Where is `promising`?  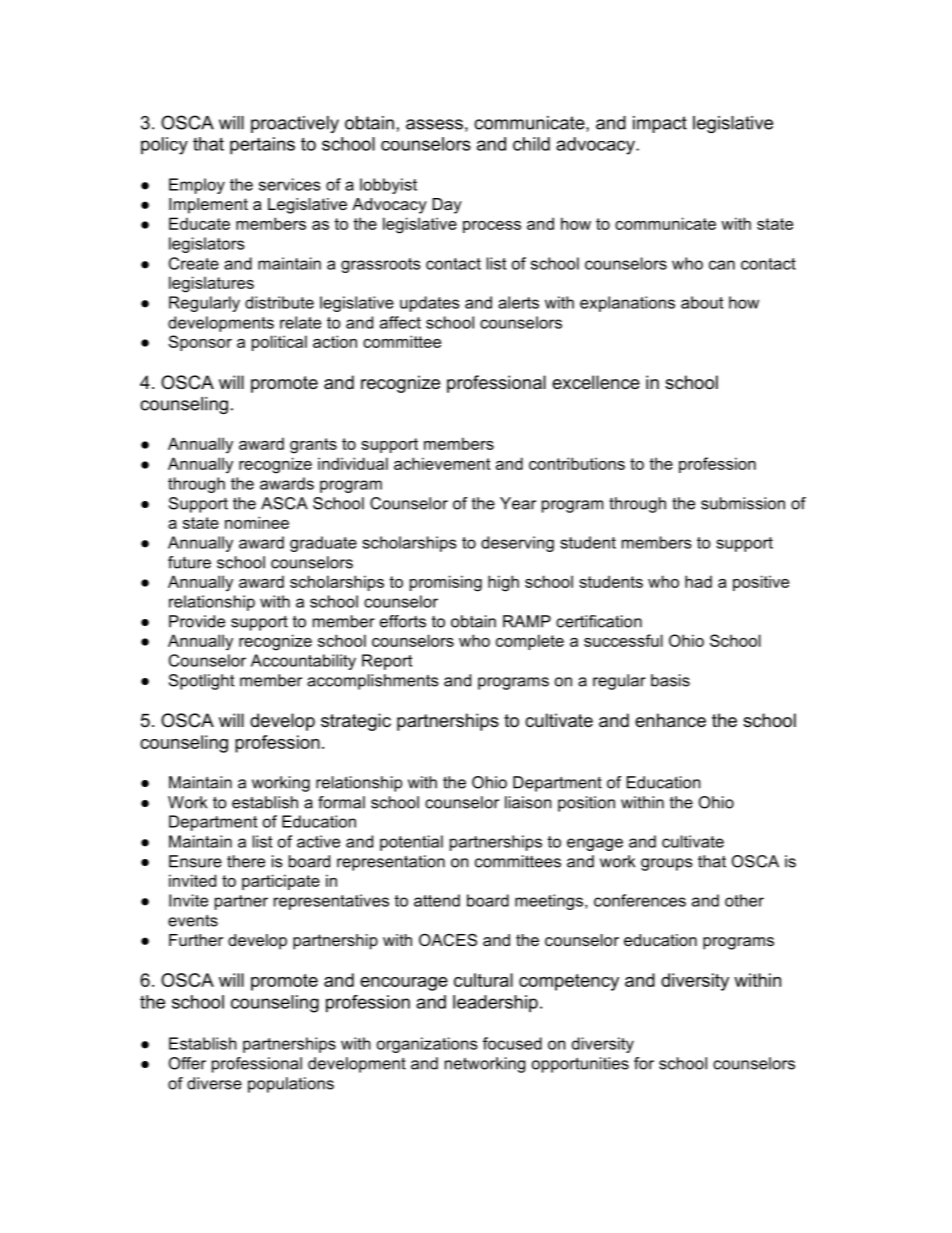
promising is located at coordinates (446, 583).
